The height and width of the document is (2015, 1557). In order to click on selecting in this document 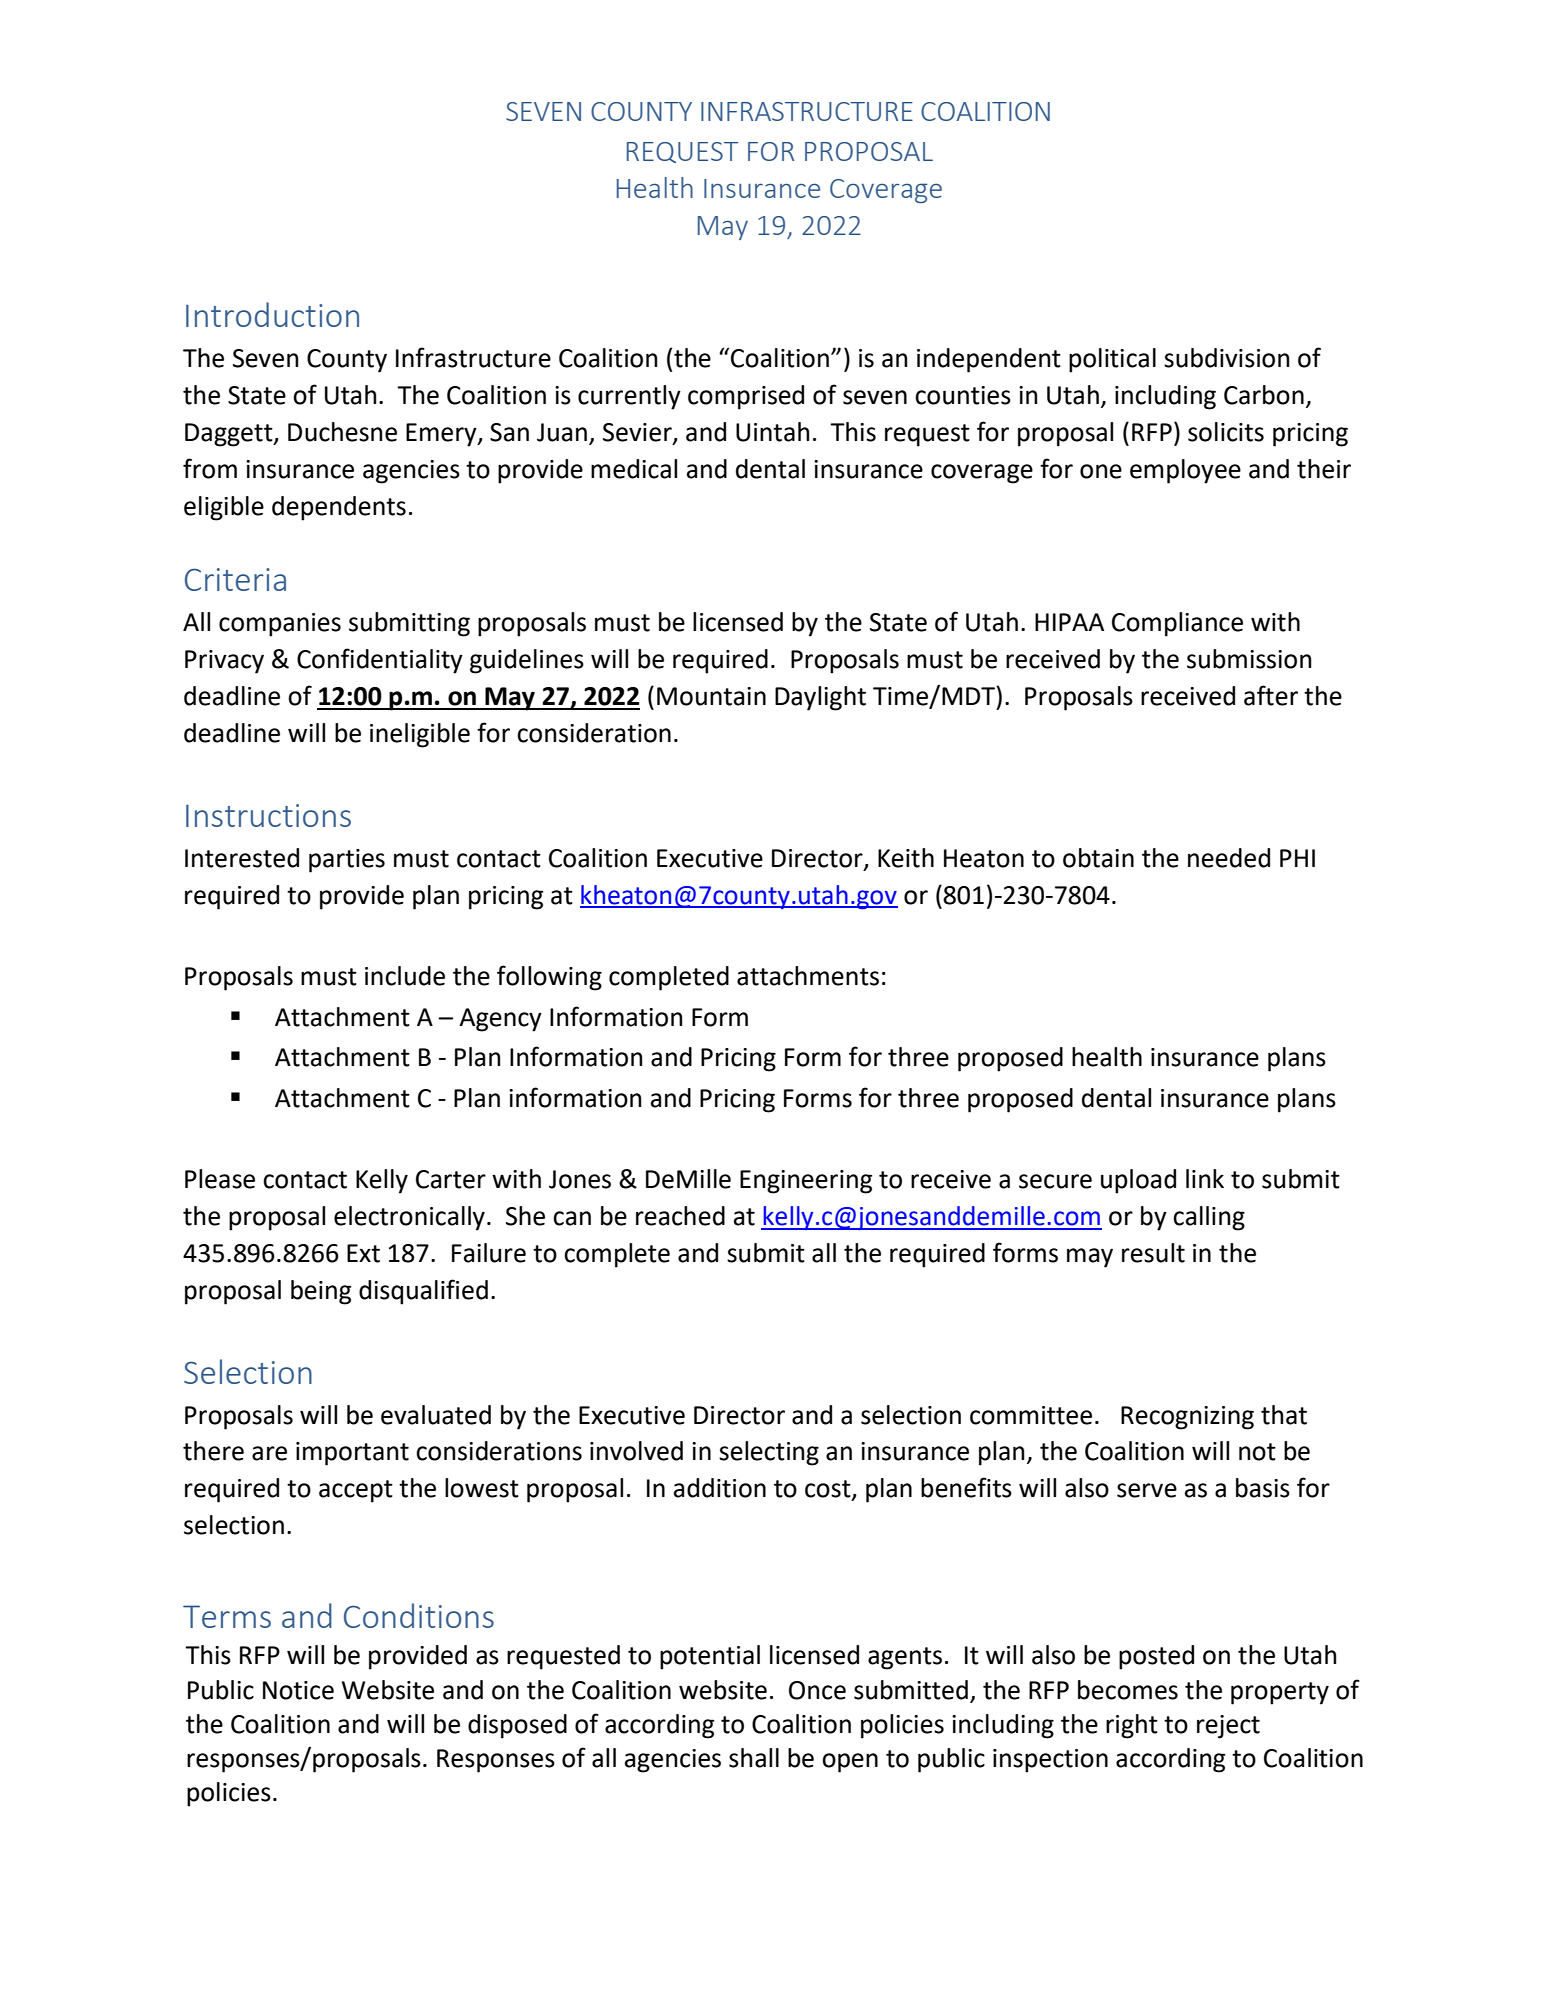, I will do `click(769, 1453)`.
